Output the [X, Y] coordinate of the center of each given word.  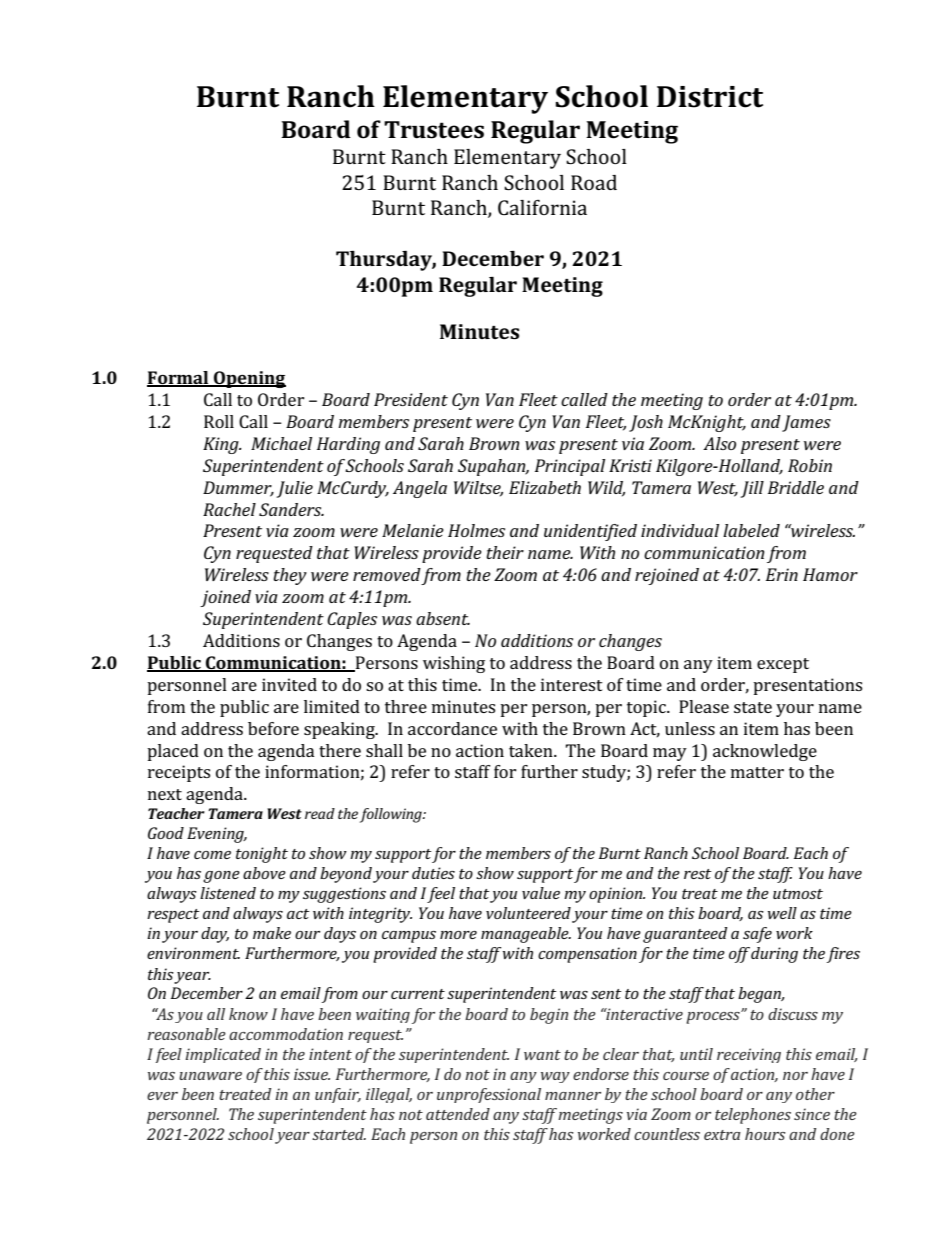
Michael [281, 443]
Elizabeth [545, 487]
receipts [179, 773]
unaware [210, 1076]
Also [719, 443]
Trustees [434, 130]
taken [532, 750]
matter [757, 772]
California [542, 207]
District [710, 97]
